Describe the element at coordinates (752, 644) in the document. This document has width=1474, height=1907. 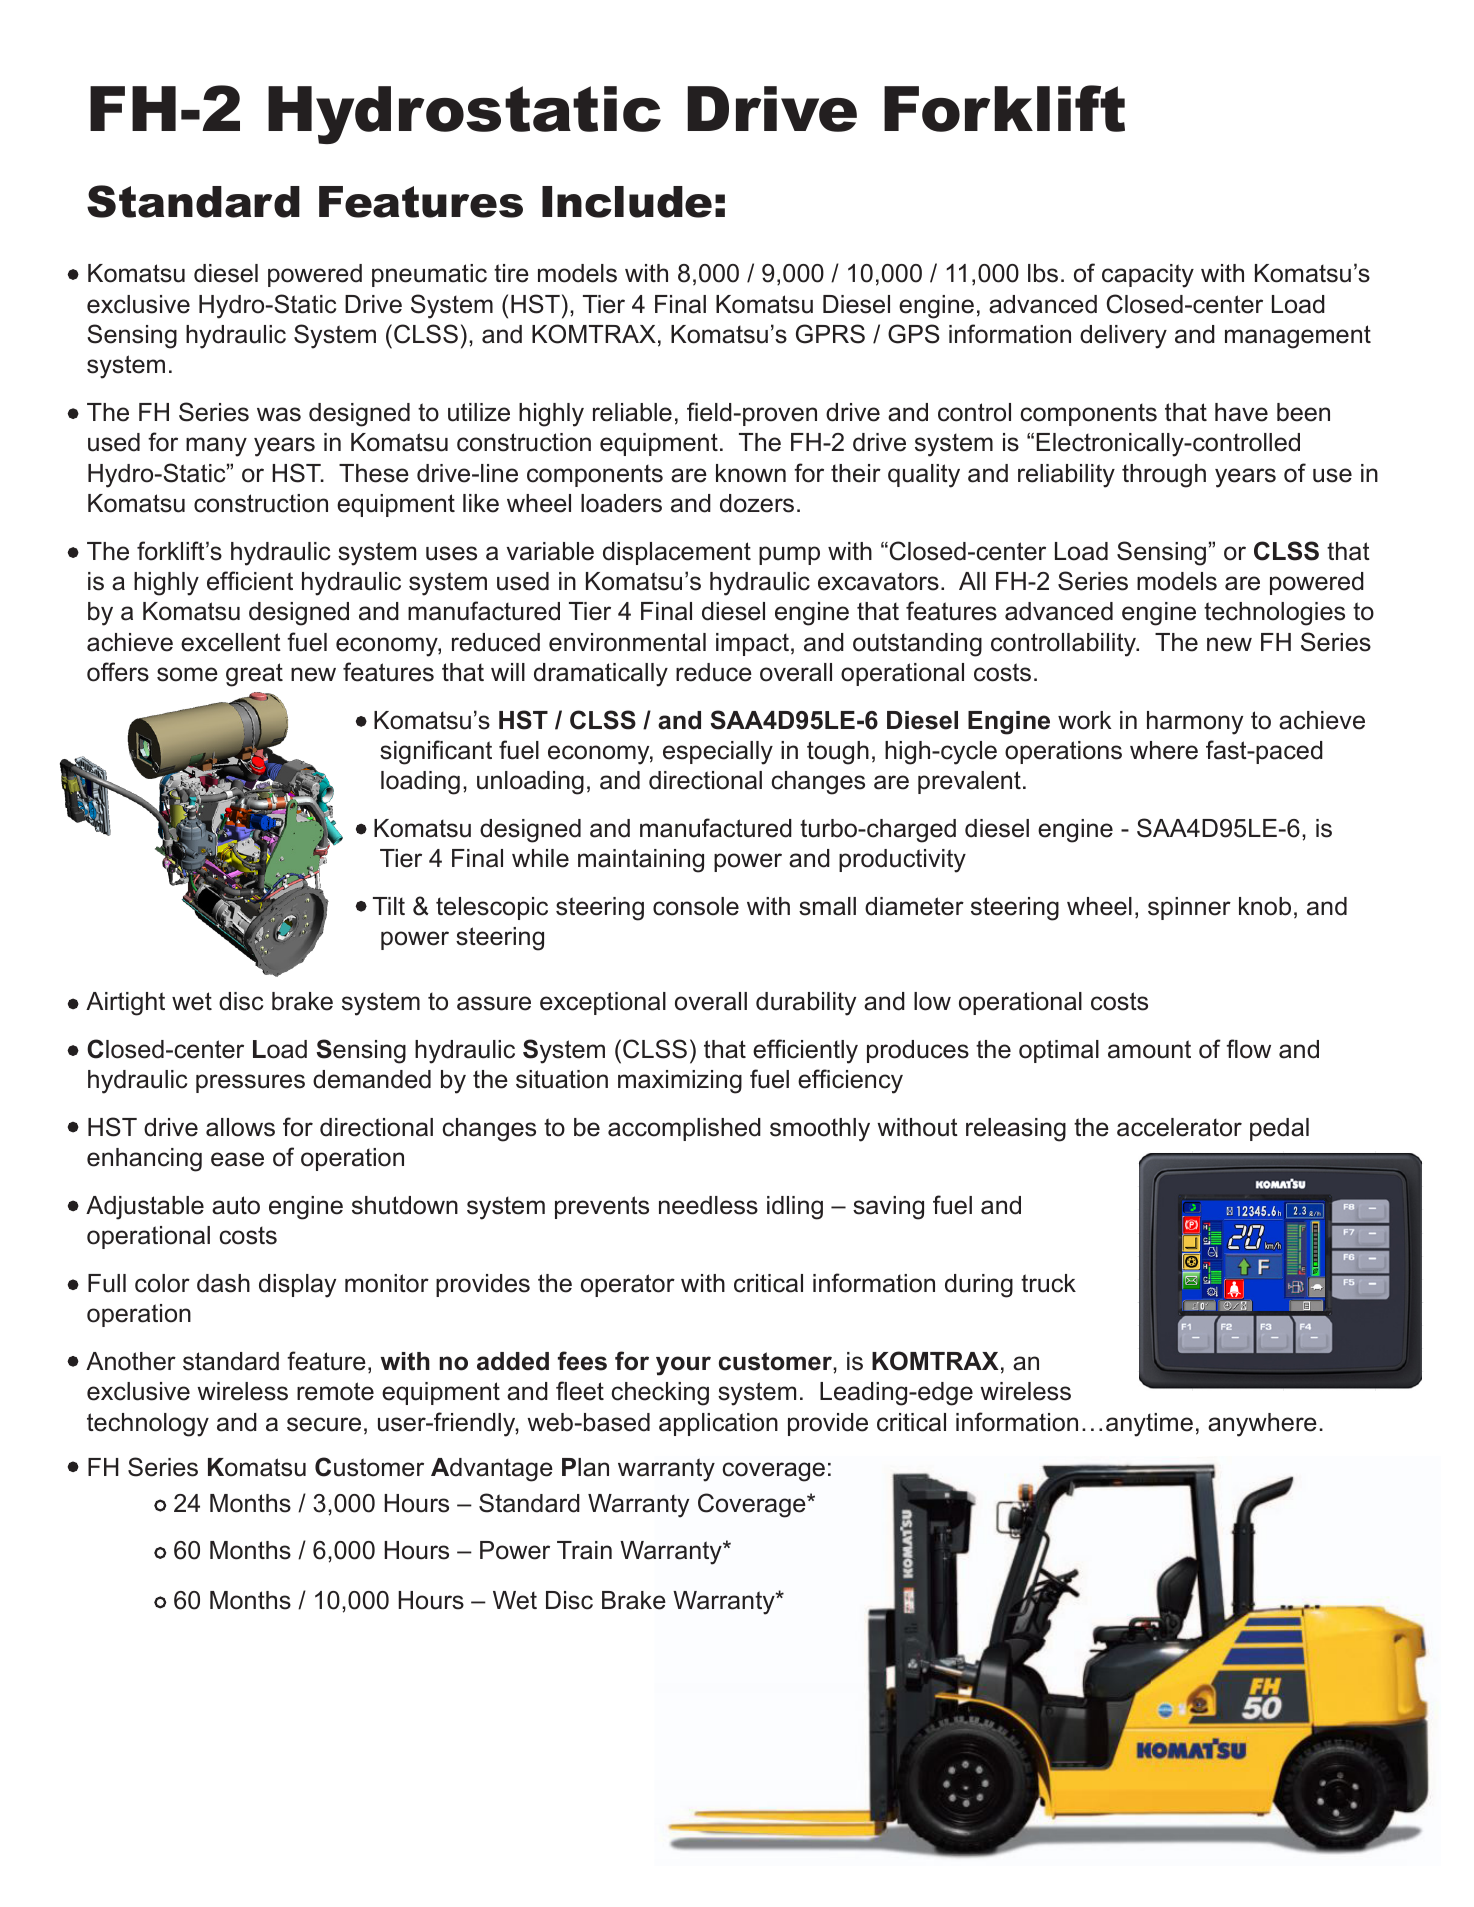
I see `impact` at that location.
